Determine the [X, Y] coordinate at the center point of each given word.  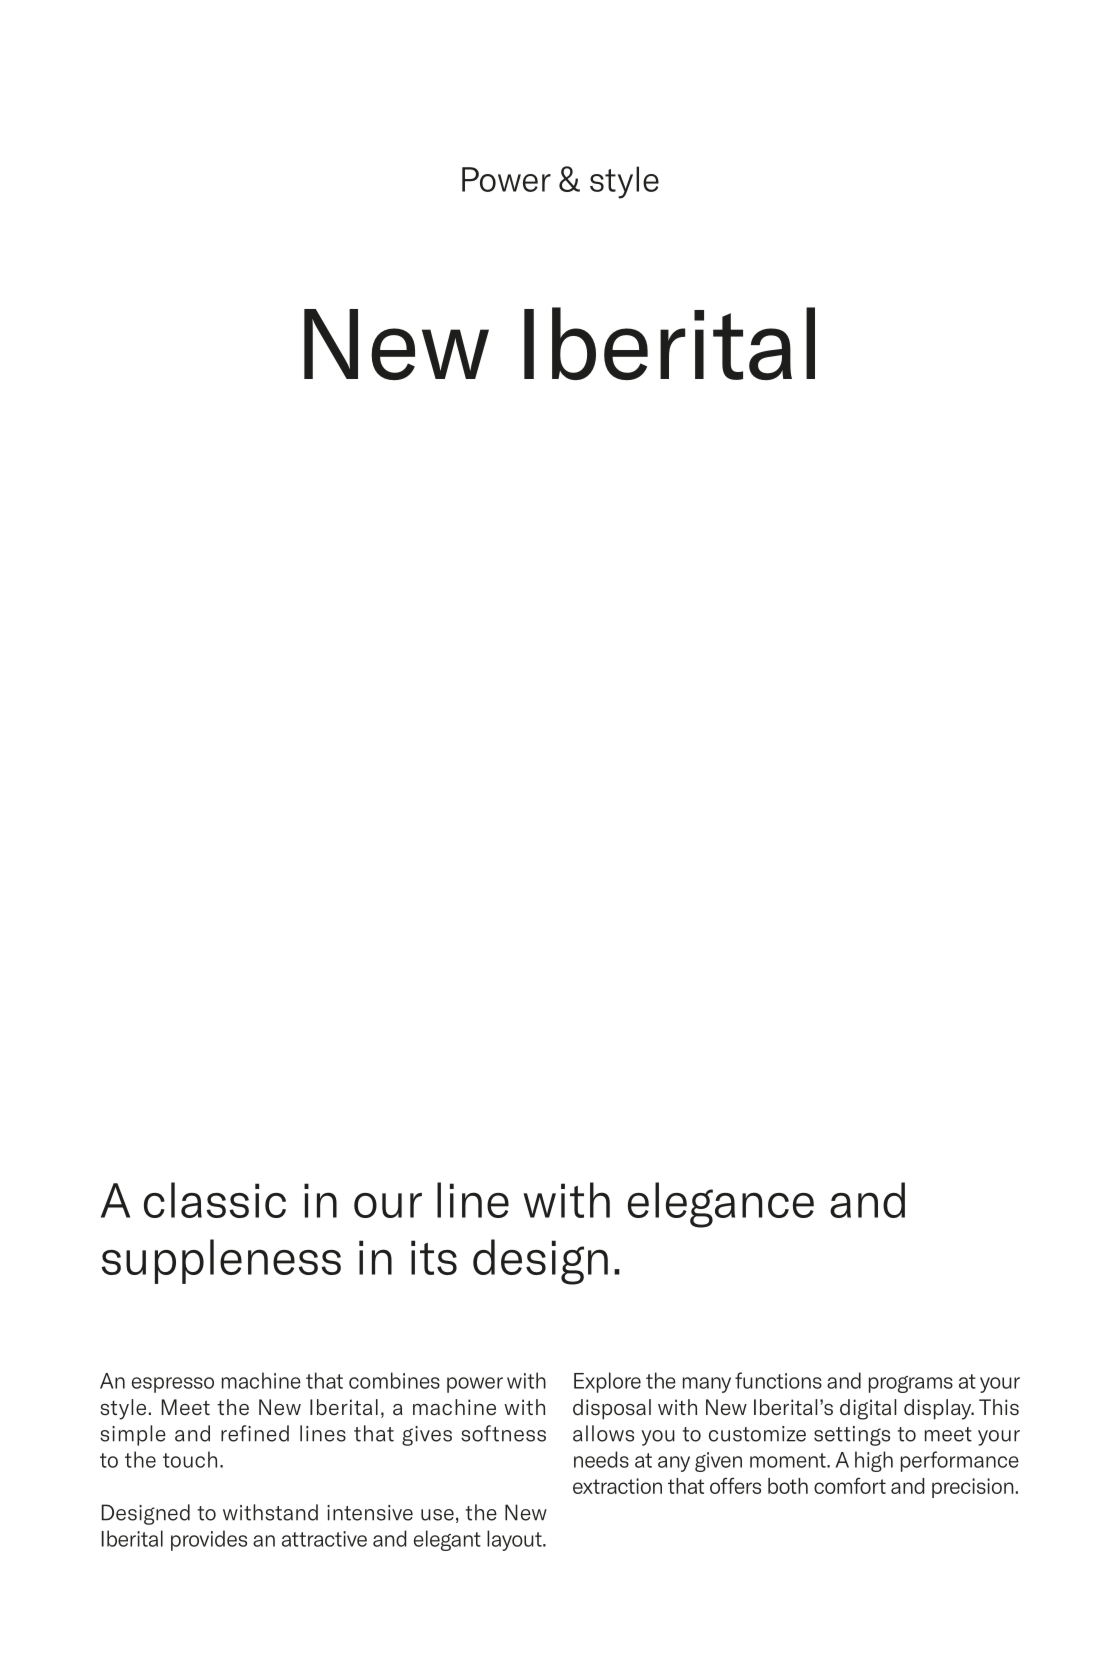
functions [778, 1380]
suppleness [221, 1261]
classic [215, 1200]
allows [603, 1433]
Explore [607, 1382]
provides [209, 1540]
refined [255, 1433]
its [434, 1257]
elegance [721, 1205]
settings [852, 1436]
